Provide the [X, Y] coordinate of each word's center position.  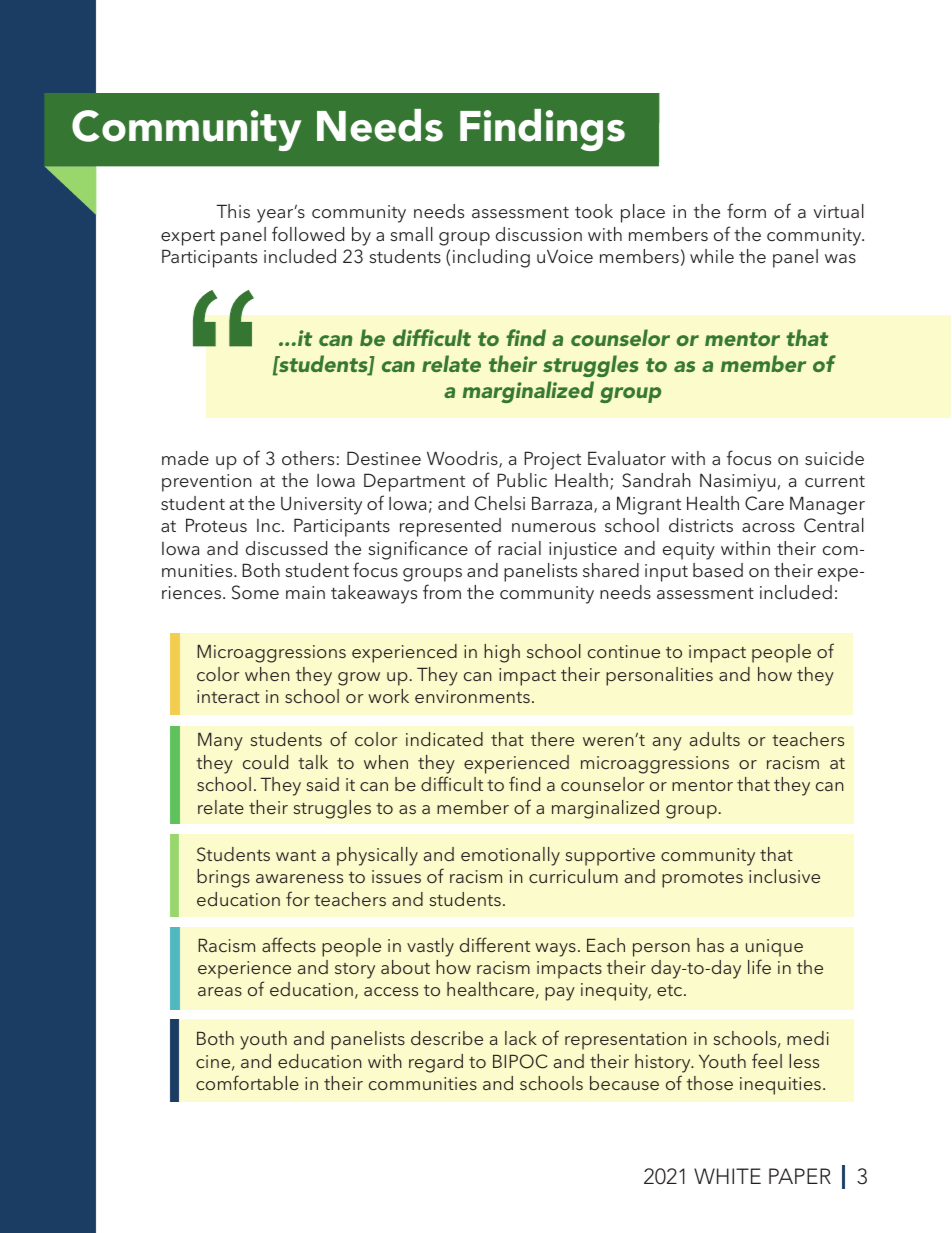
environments [472, 696]
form [746, 210]
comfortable [247, 1082]
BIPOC [520, 1061]
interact [228, 696]
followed [308, 233]
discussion [539, 234]
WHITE [727, 1176]
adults [715, 739]
